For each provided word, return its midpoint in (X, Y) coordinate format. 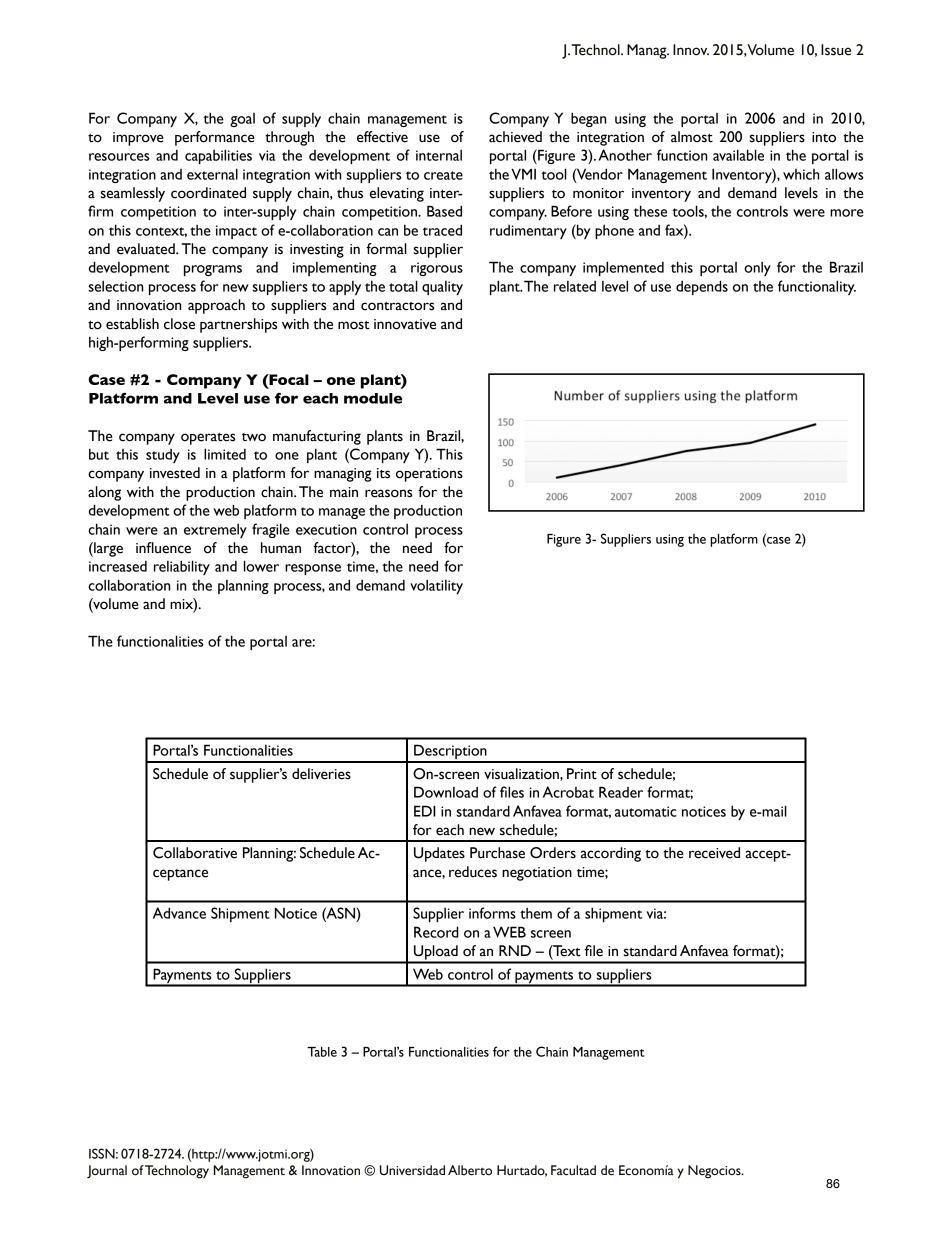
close (179, 324)
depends (702, 287)
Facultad (573, 1170)
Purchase (497, 853)
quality (442, 288)
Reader (621, 792)
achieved (515, 137)
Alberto (470, 1170)
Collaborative (195, 853)
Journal (107, 1172)
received (714, 853)
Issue (836, 50)
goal (242, 120)
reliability (182, 567)
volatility (436, 586)
